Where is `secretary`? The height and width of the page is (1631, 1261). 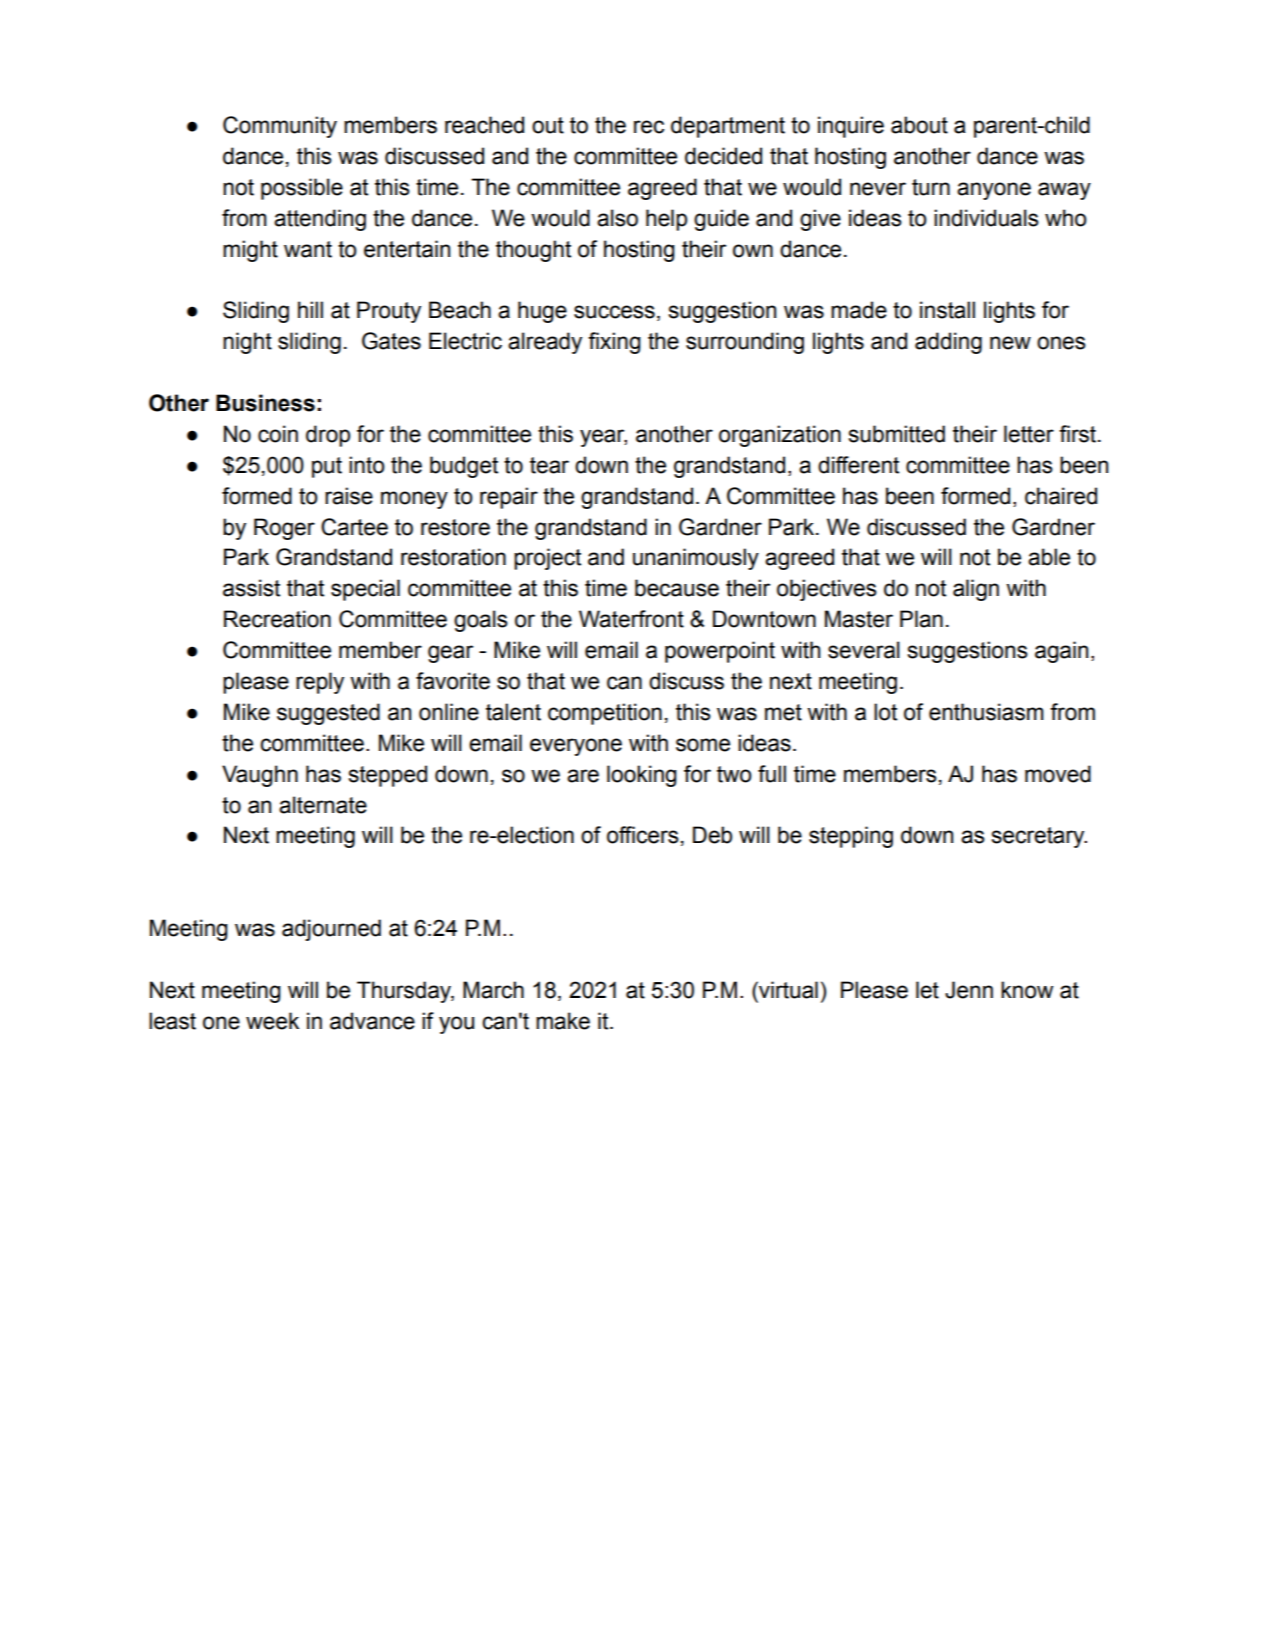
secretary is located at coordinates (1039, 837).
